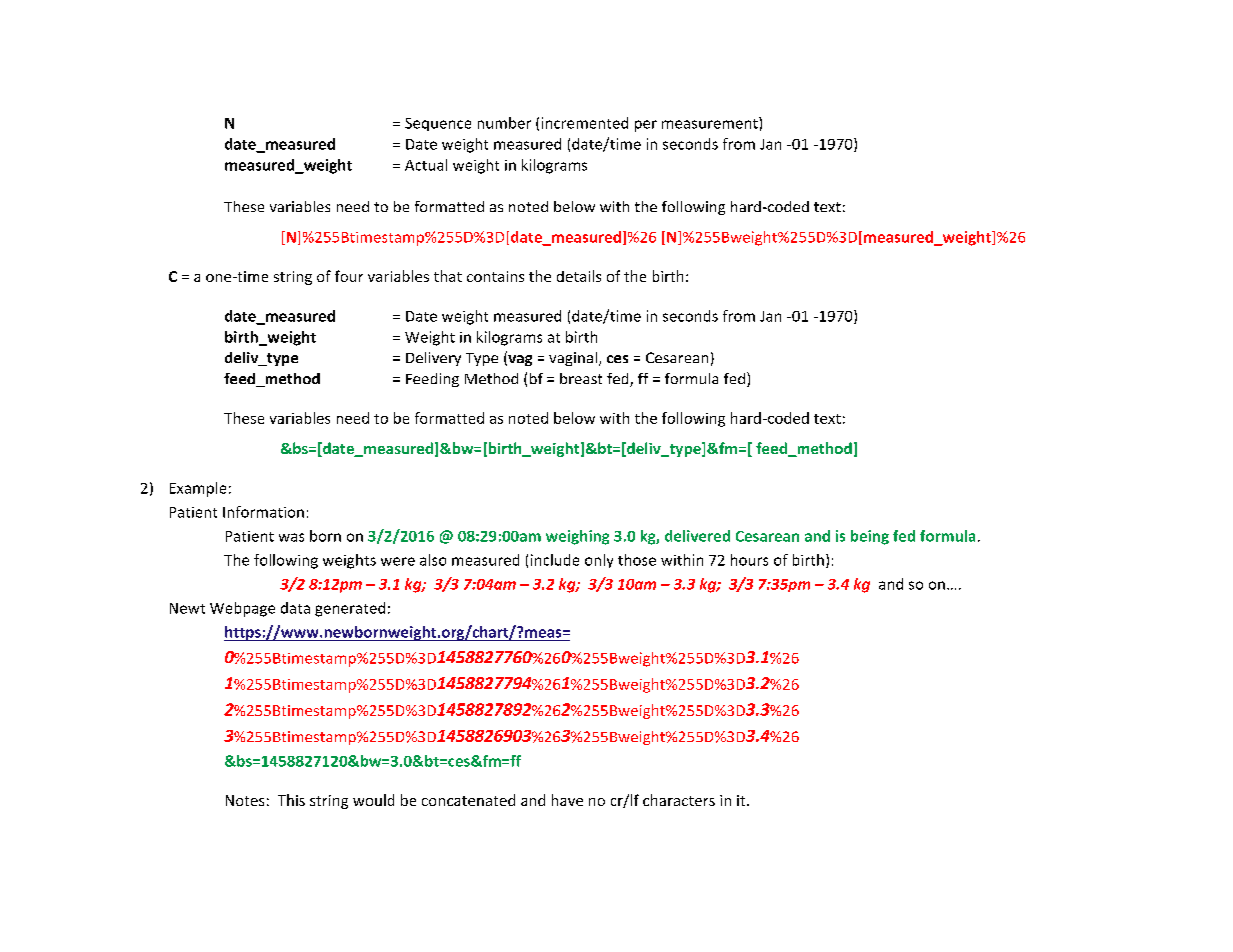 This screenshot has height=952, width=1233. What do you see at coordinates (679, 800) in the screenshot?
I see `characters` at bounding box center [679, 800].
